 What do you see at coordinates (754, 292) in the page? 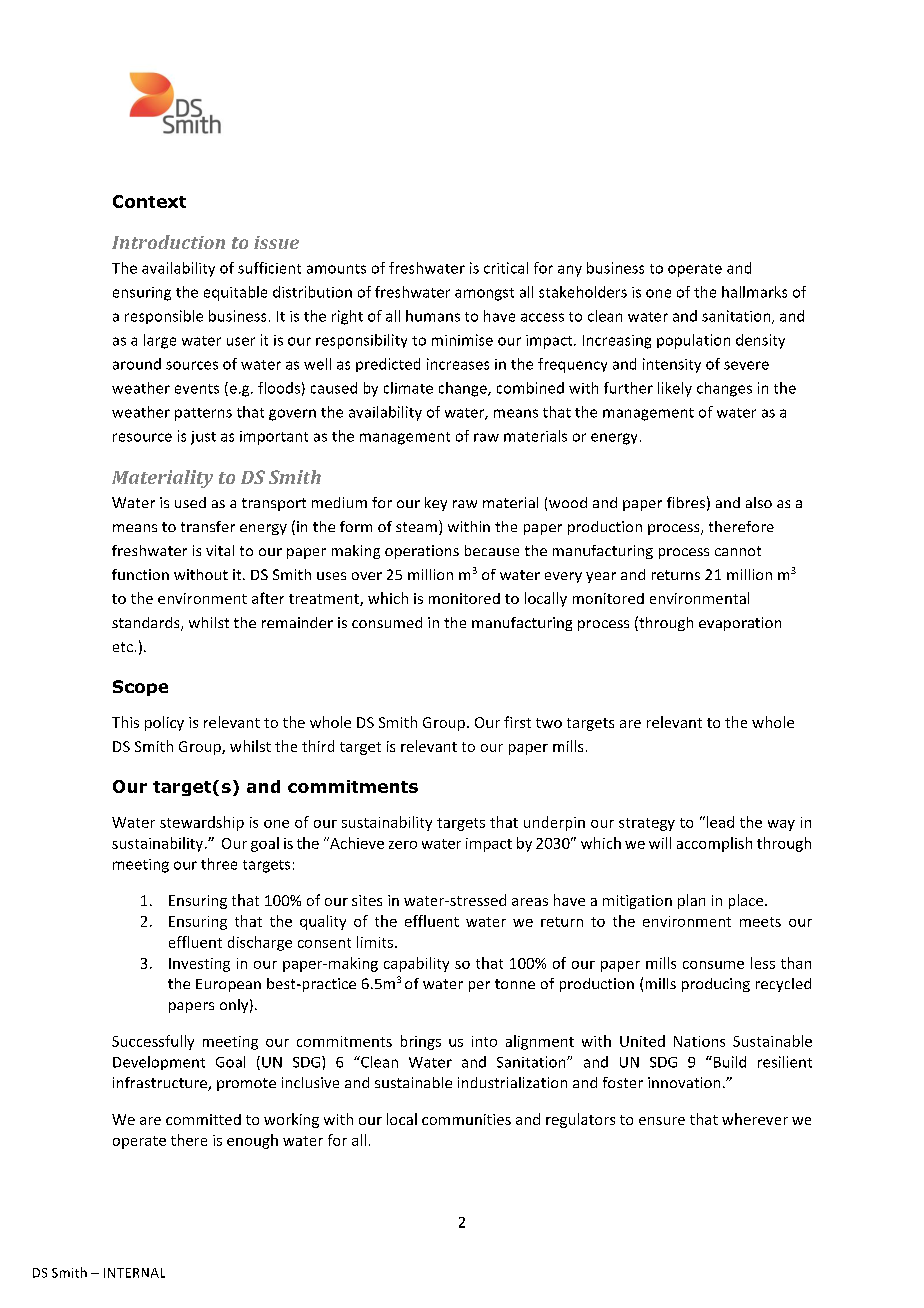
I see `hallmarks` at bounding box center [754, 292].
